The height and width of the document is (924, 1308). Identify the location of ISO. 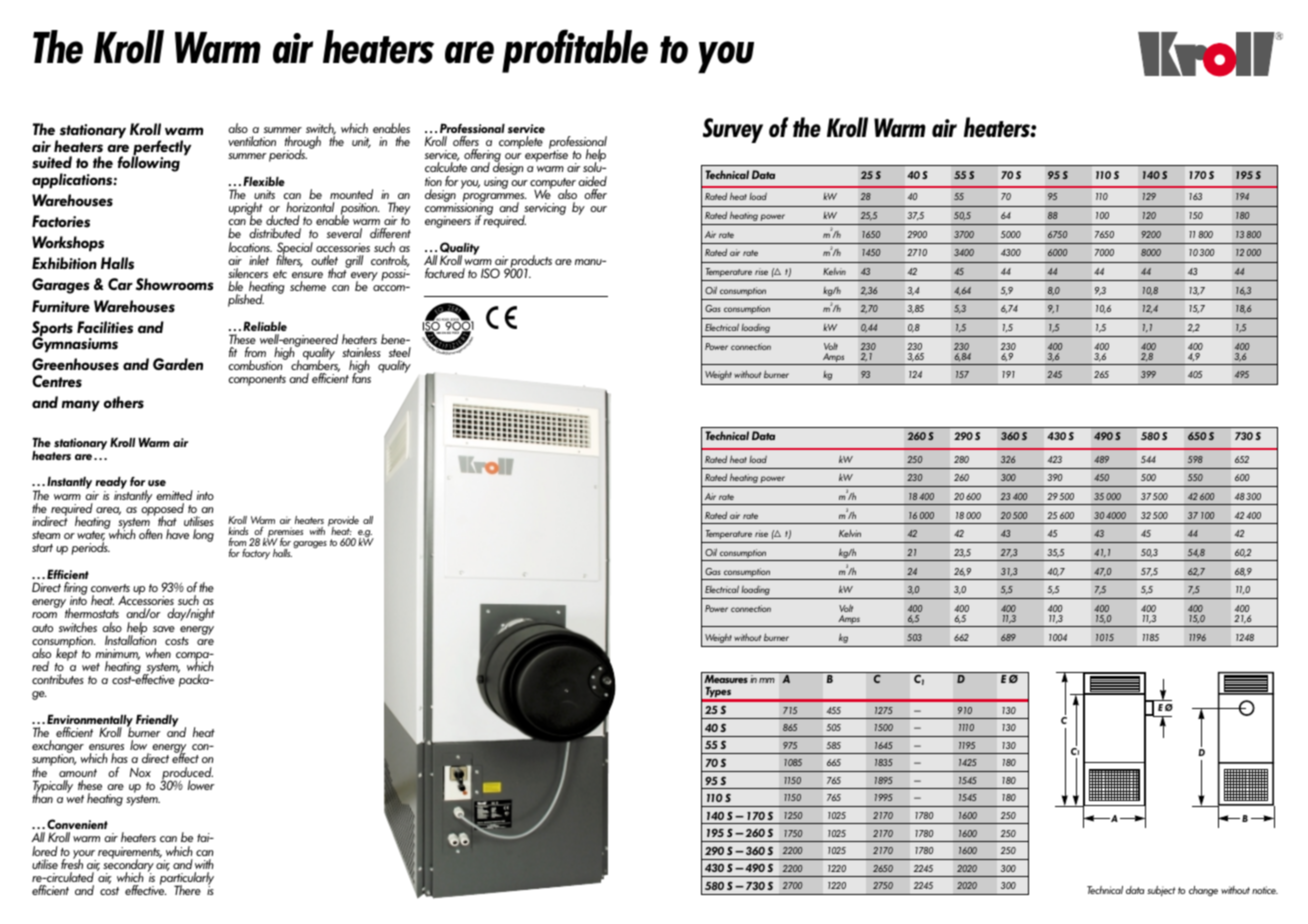
(490, 273).
